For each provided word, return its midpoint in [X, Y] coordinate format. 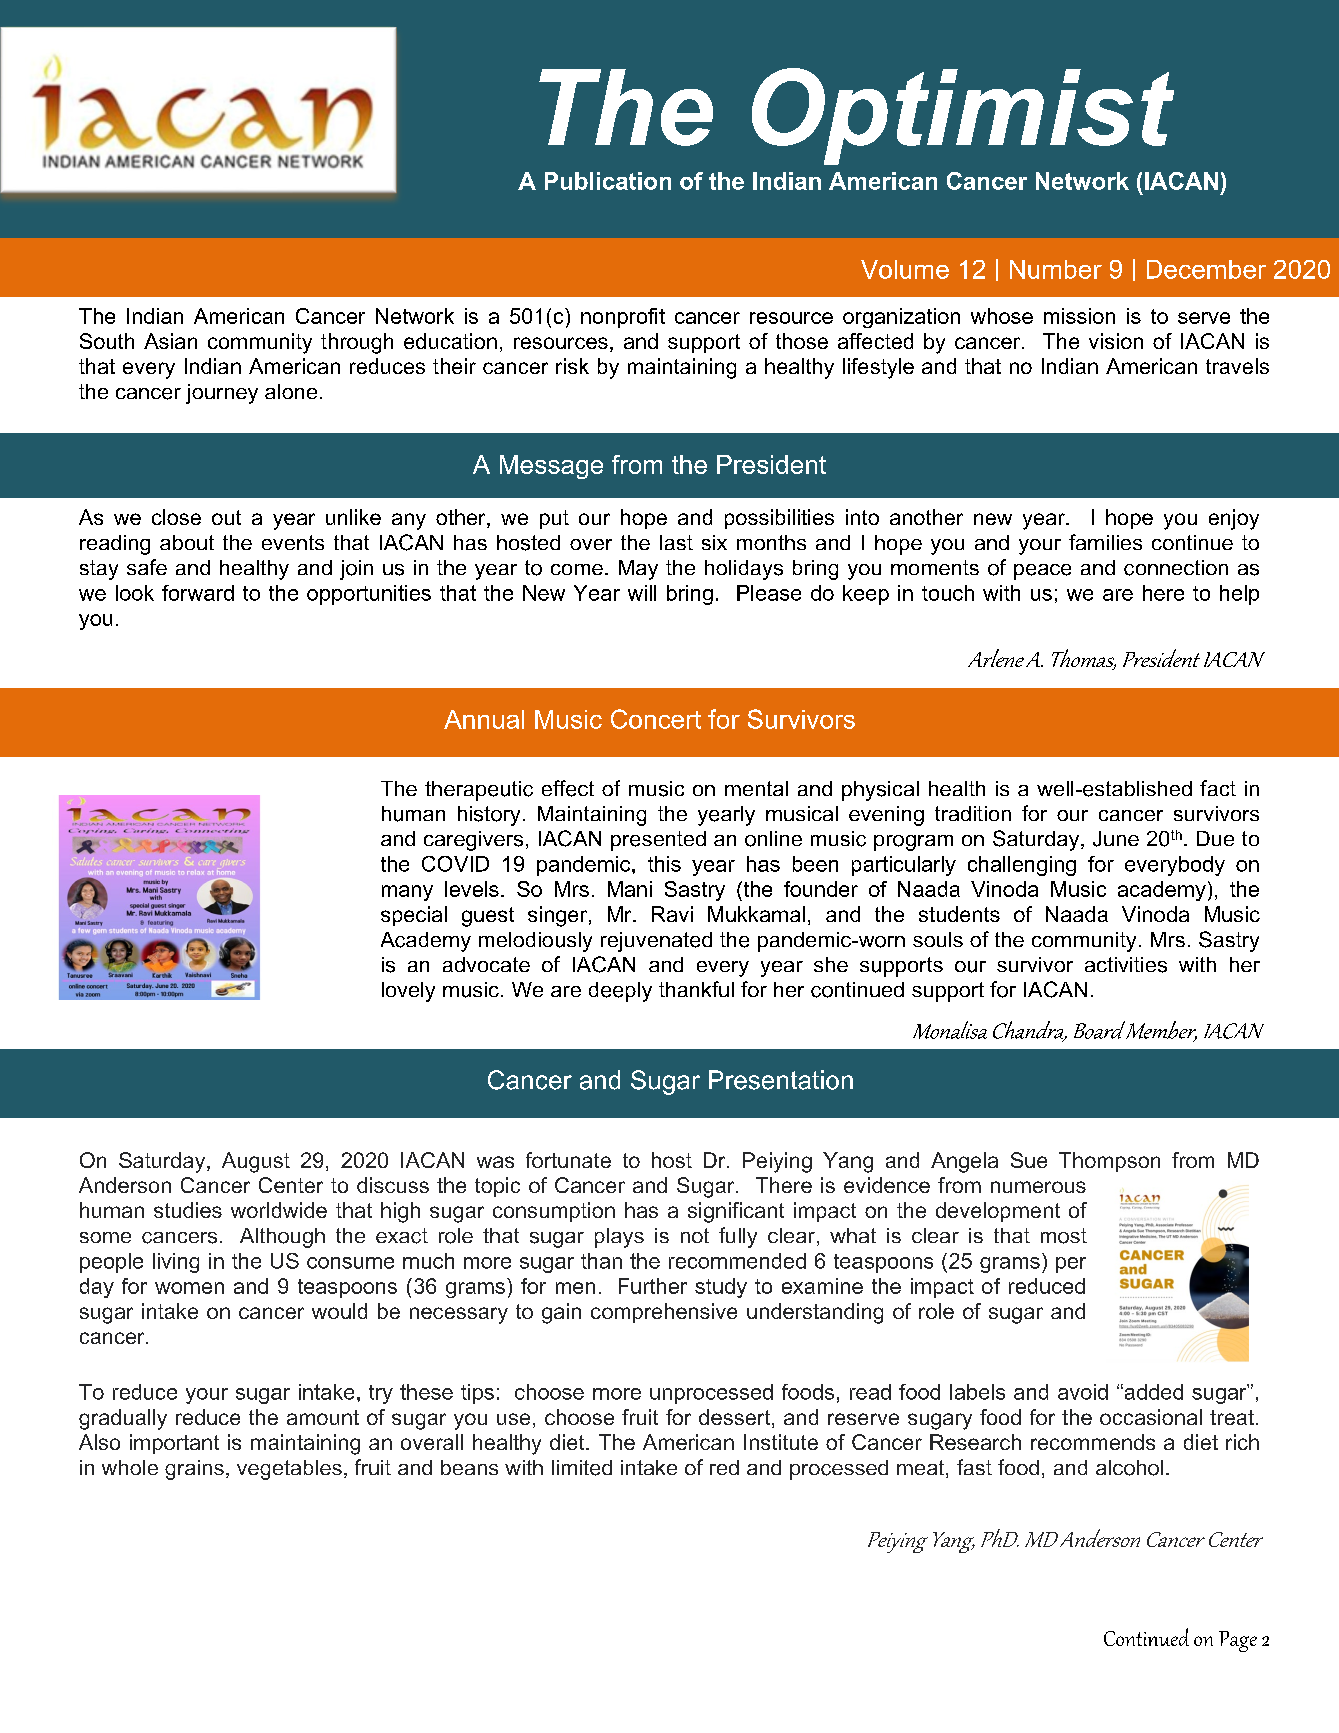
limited [582, 1468]
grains [194, 1470]
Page [1238, 1641]
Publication [608, 181]
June [1116, 839]
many [407, 893]
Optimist [963, 116]
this [664, 864]
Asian [170, 341]
